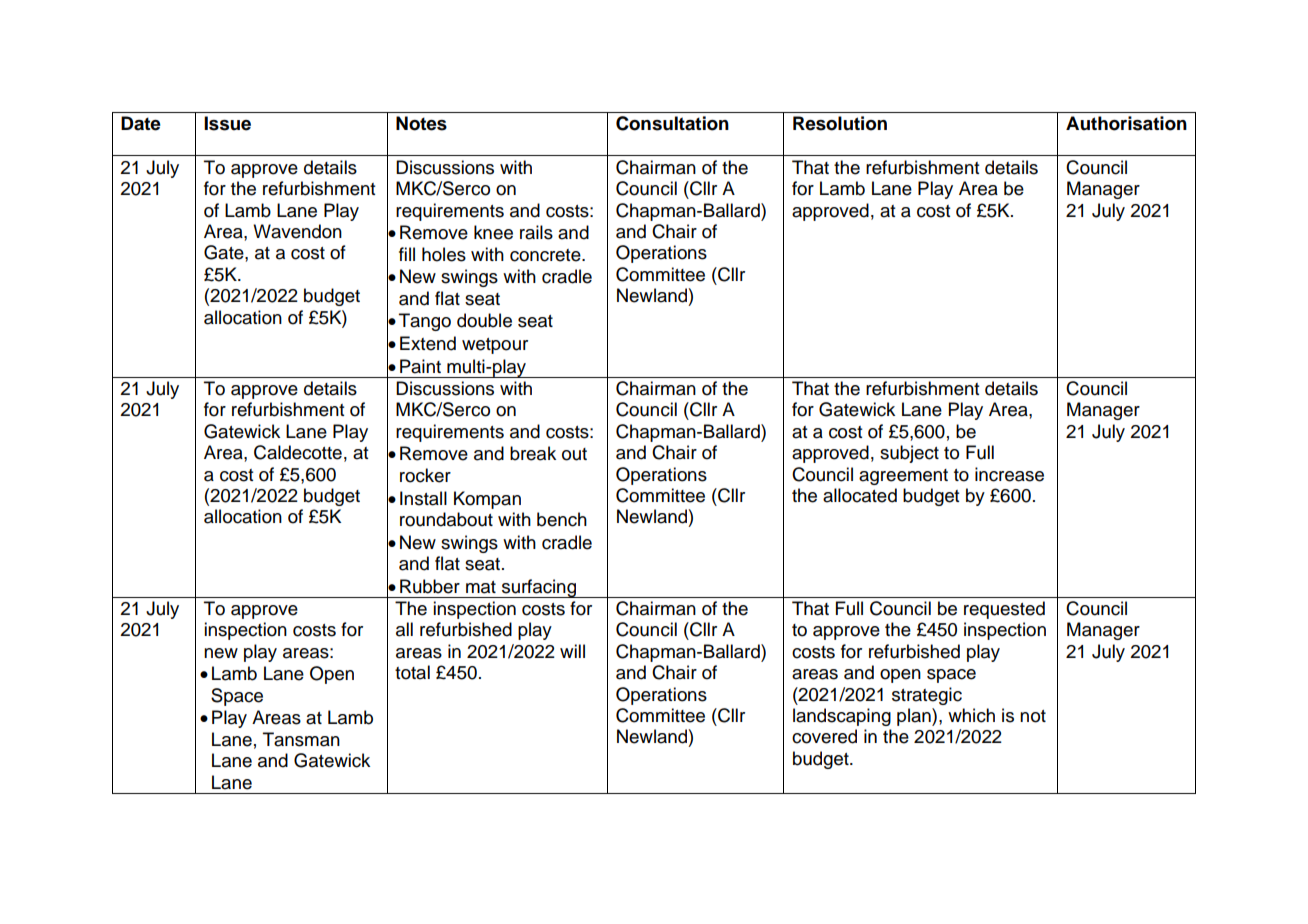  What do you see at coordinates (860, 495) in the document?
I see `allocated` at bounding box center [860, 495].
